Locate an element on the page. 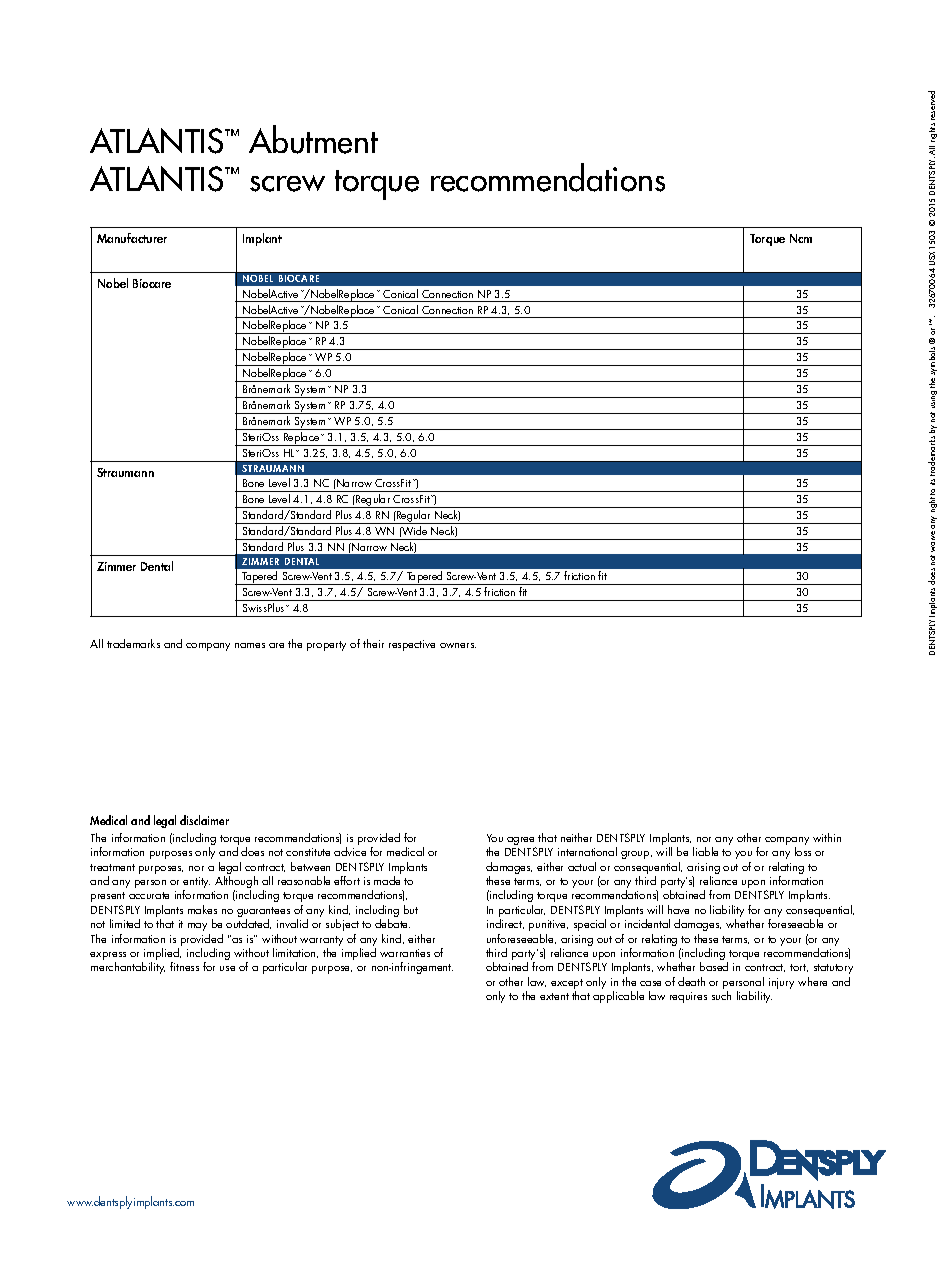 The height and width of the page is (1270, 952). their is located at coordinates (373, 643).
